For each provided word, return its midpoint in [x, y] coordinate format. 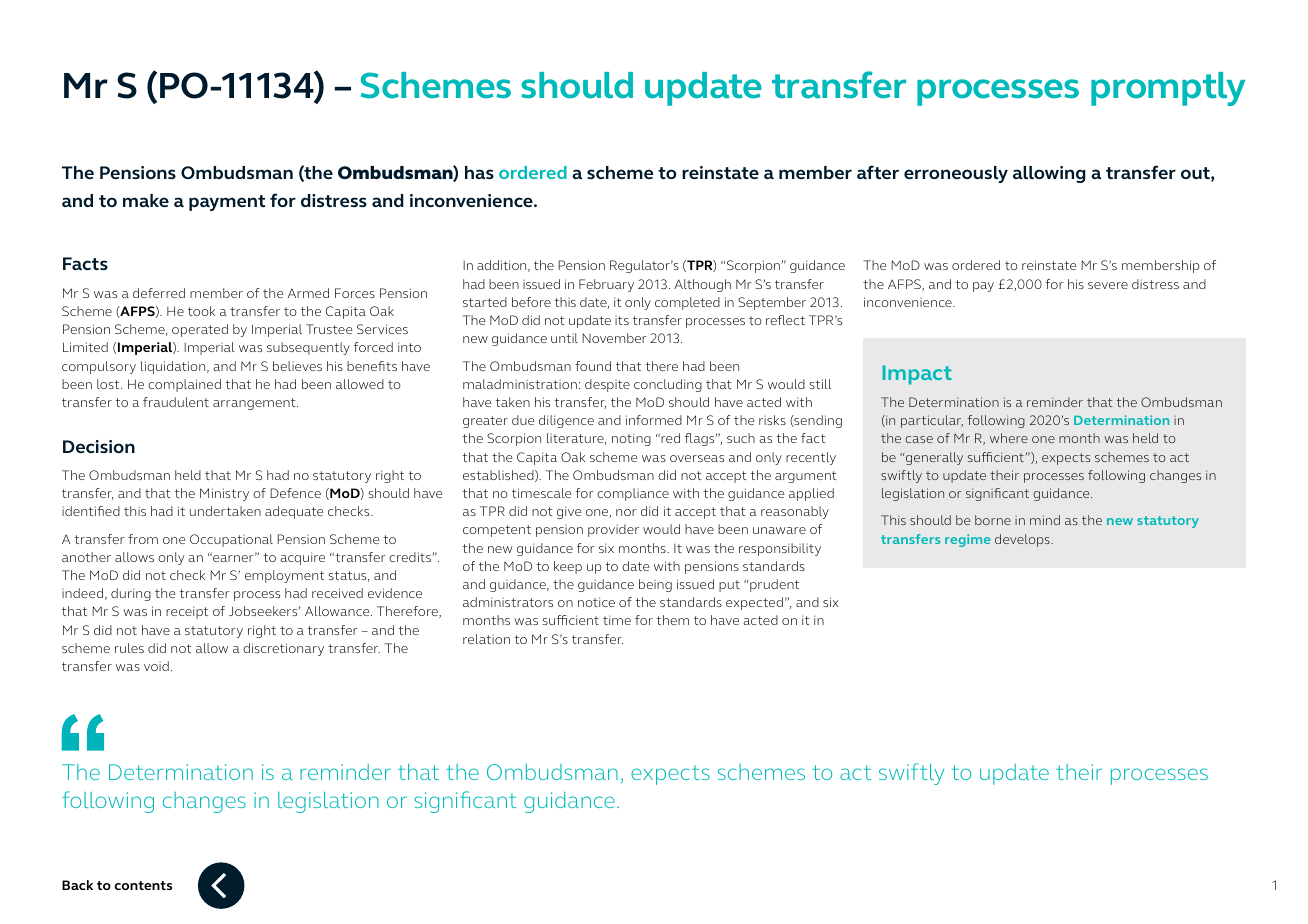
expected [754, 603]
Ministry [224, 494]
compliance [633, 494]
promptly [1168, 89]
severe [1108, 285]
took [201, 311]
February [606, 285]
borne [993, 520]
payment [227, 203]
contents [143, 885]
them [673, 620]
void [156, 666]
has [479, 172]
